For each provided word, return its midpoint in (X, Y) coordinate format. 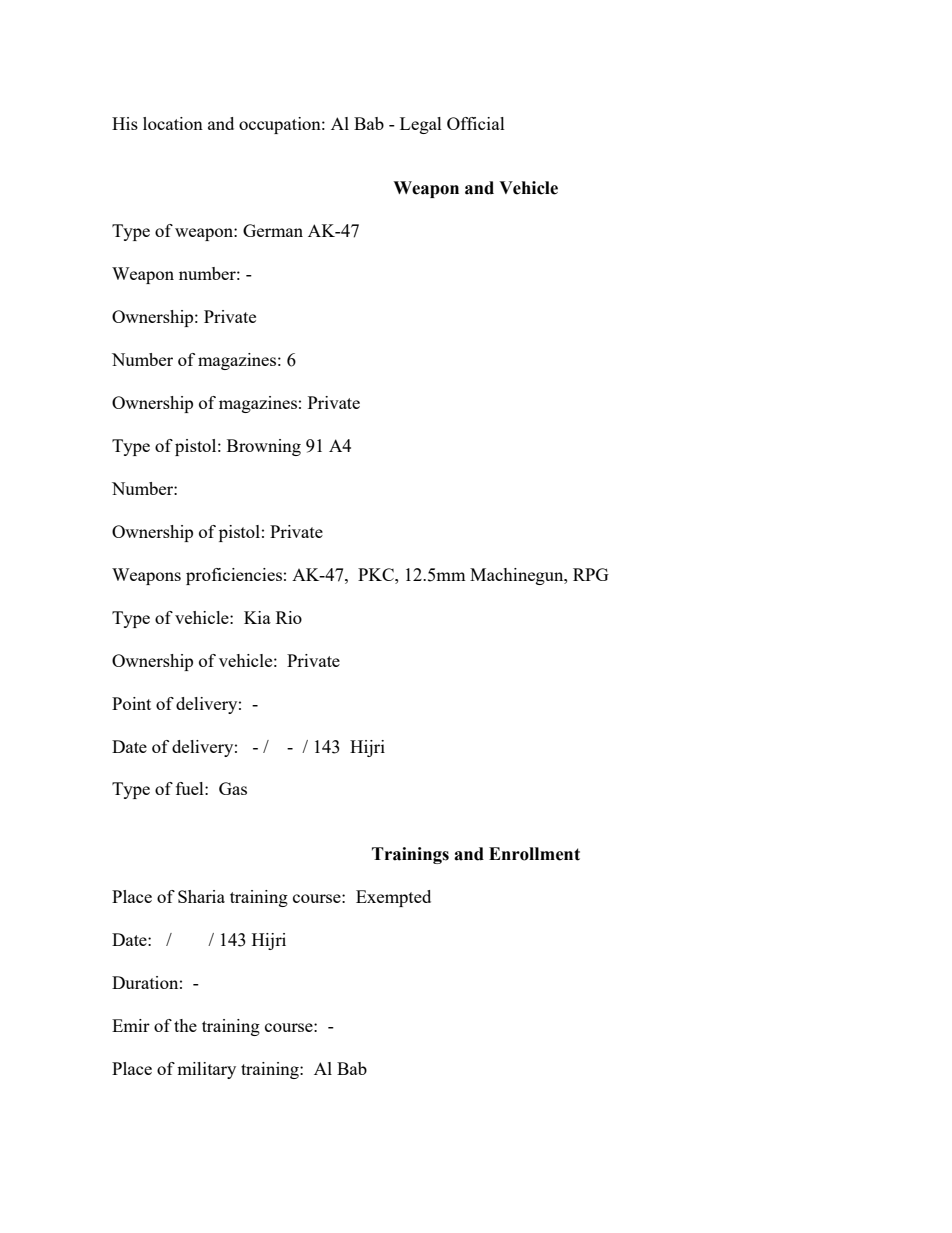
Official (476, 123)
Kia (257, 617)
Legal (421, 125)
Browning (264, 447)
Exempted (393, 898)
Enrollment (534, 854)
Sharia (201, 896)
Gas (233, 788)
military (206, 1070)
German (273, 230)
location (173, 123)
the (185, 1025)
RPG (591, 574)
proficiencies (234, 576)
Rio (289, 617)
